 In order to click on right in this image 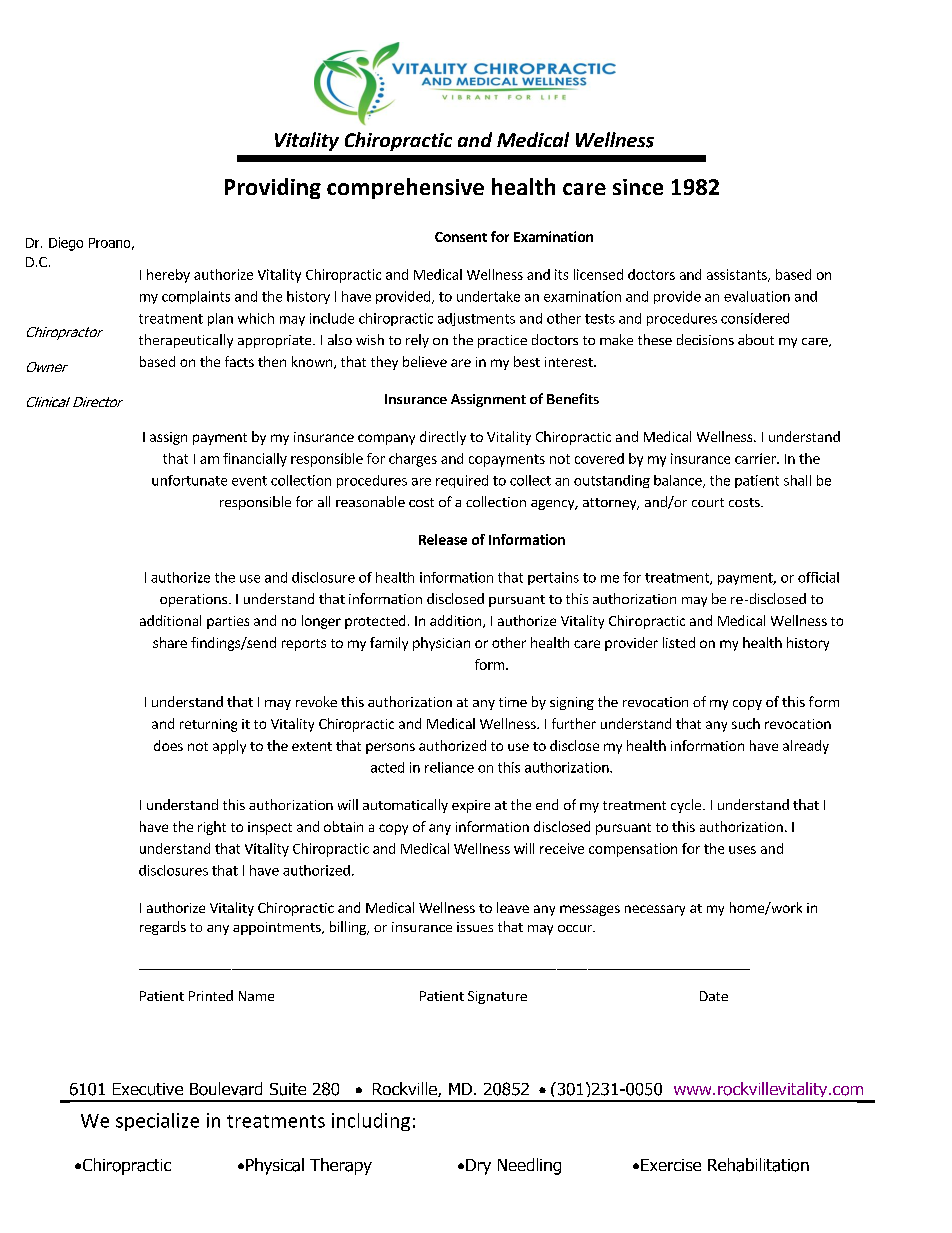, I will do `click(212, 828)`.
